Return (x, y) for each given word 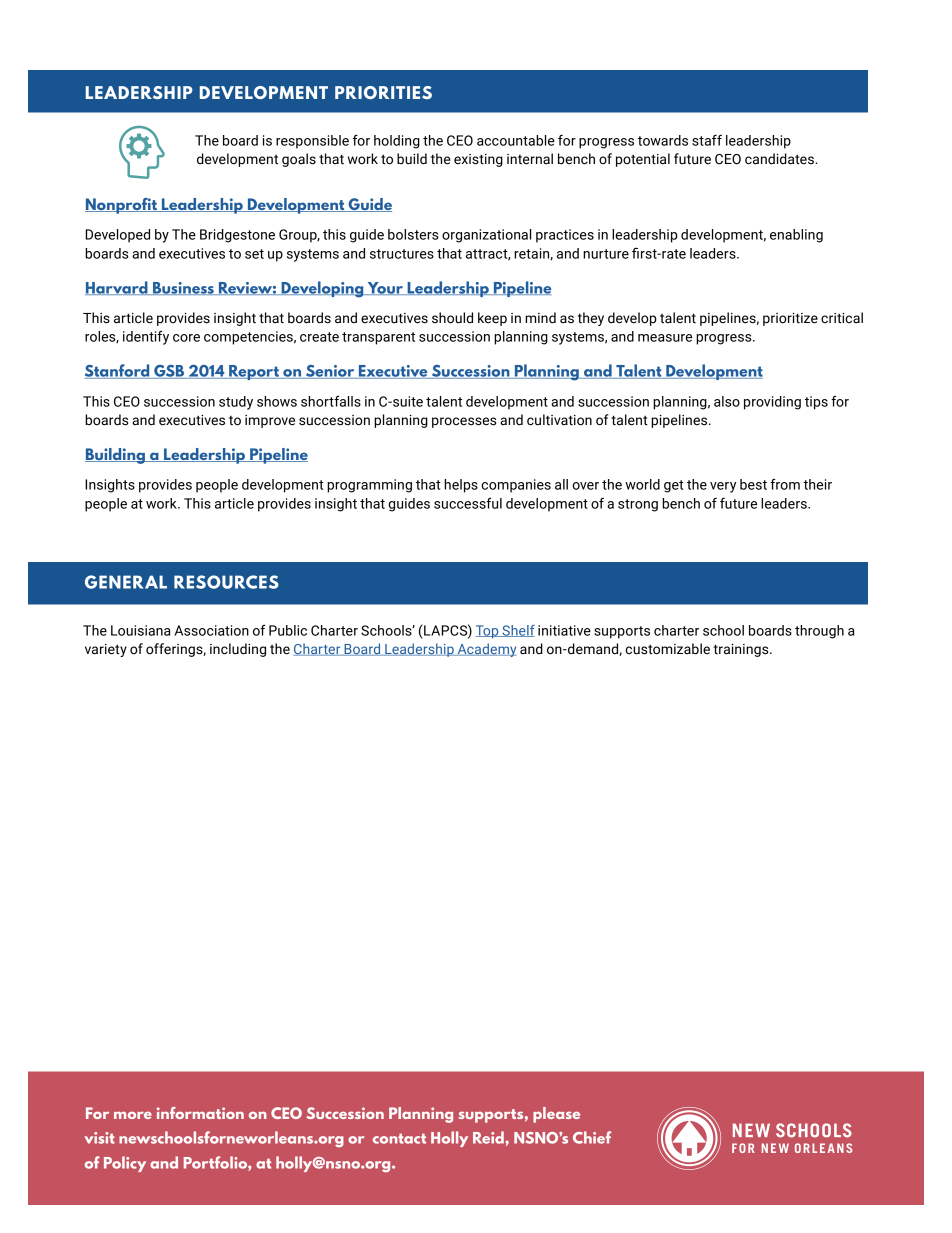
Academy (485, 650)
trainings (742, 650)
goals (299, 160)
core (186, 338)
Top (488, 632)
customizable (667, 649)
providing (772, 403)
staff (707, 140)
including (238, 650)
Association (211, 630)
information (200, 1113)
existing (478, 160)
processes (464, 422)
